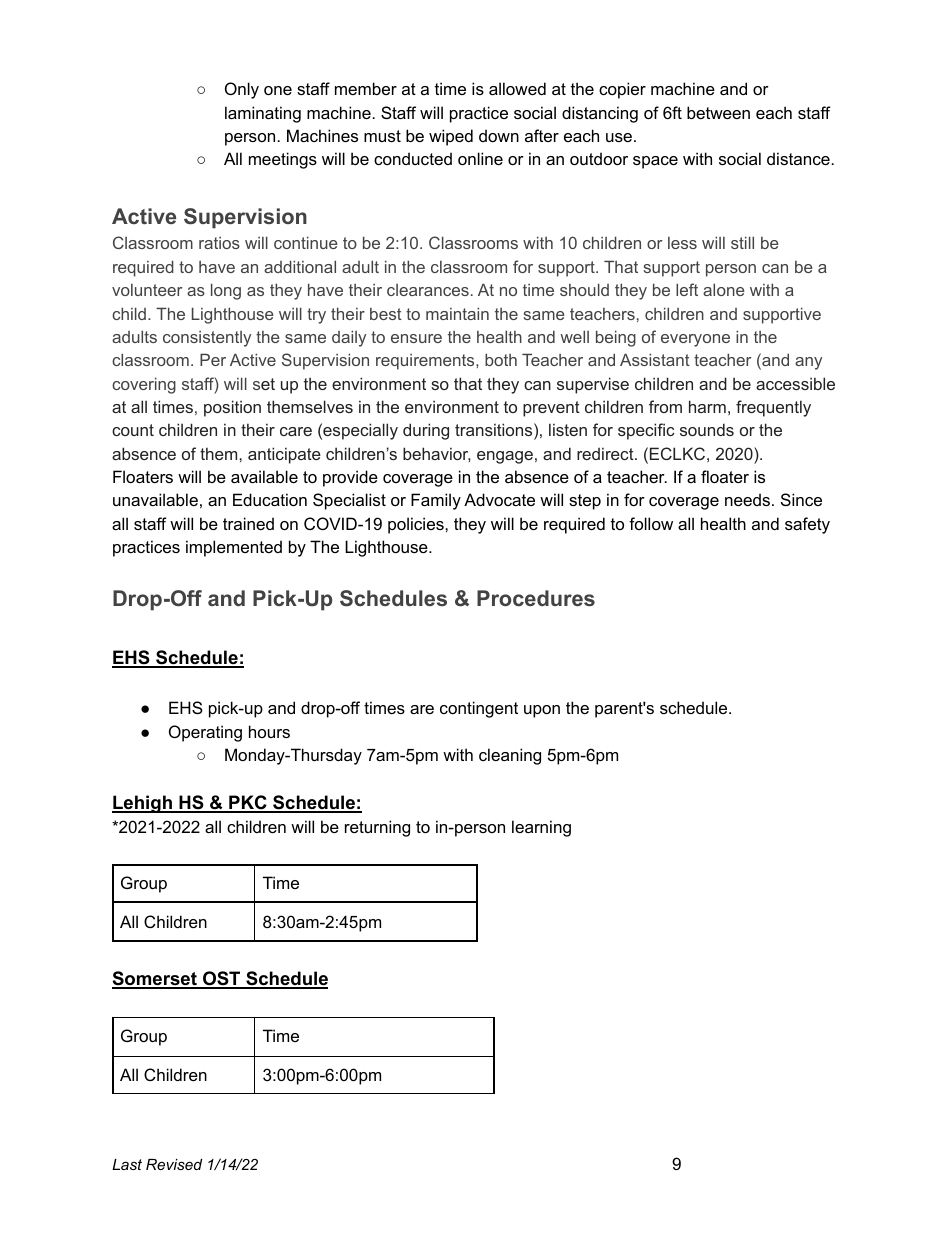 Image resolution: width=952 pixels, height=1233 pixels. I want to click on cleaning, so click(510, 756).
